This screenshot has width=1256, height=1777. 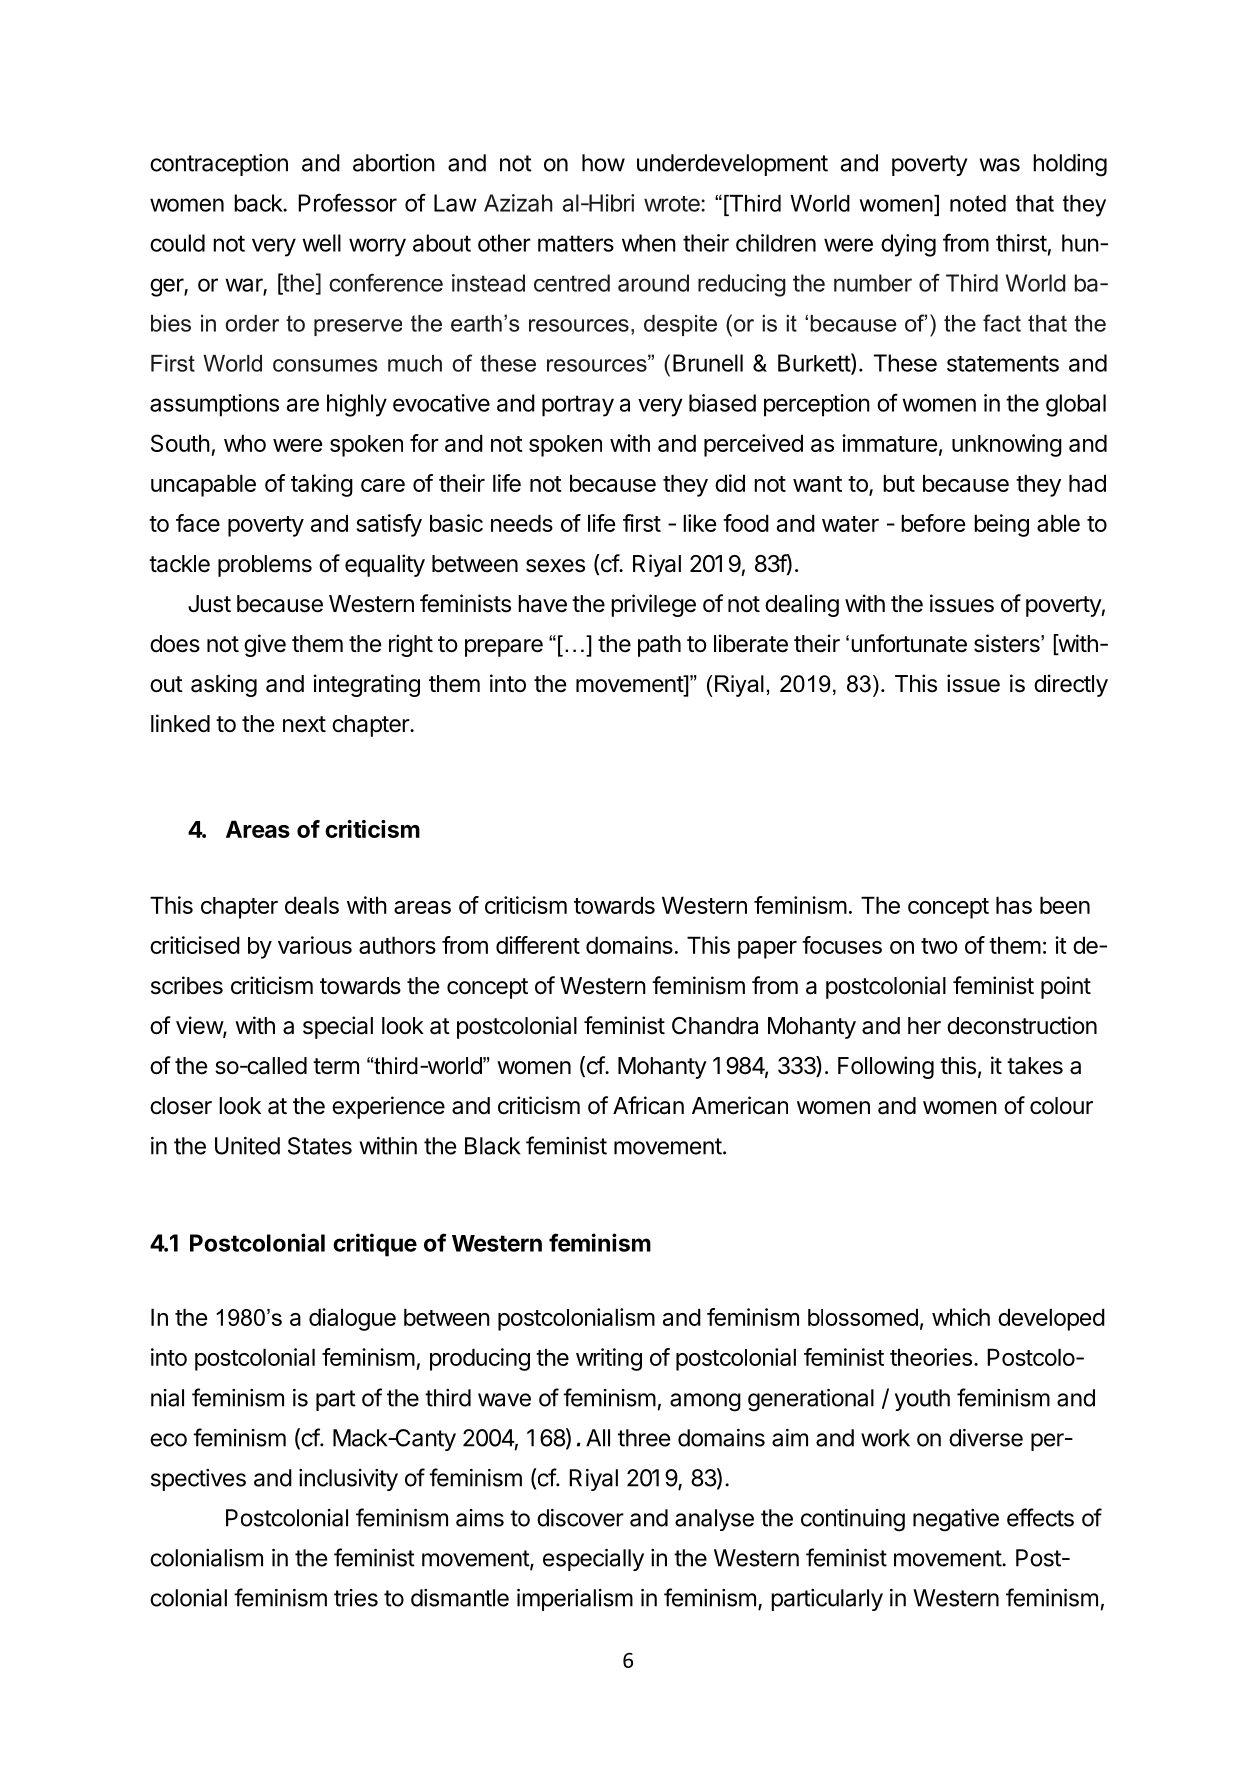 What do you see at coordinates (538, 945) in the screenshot?
I see `different` at bounding box center [538, 945].
